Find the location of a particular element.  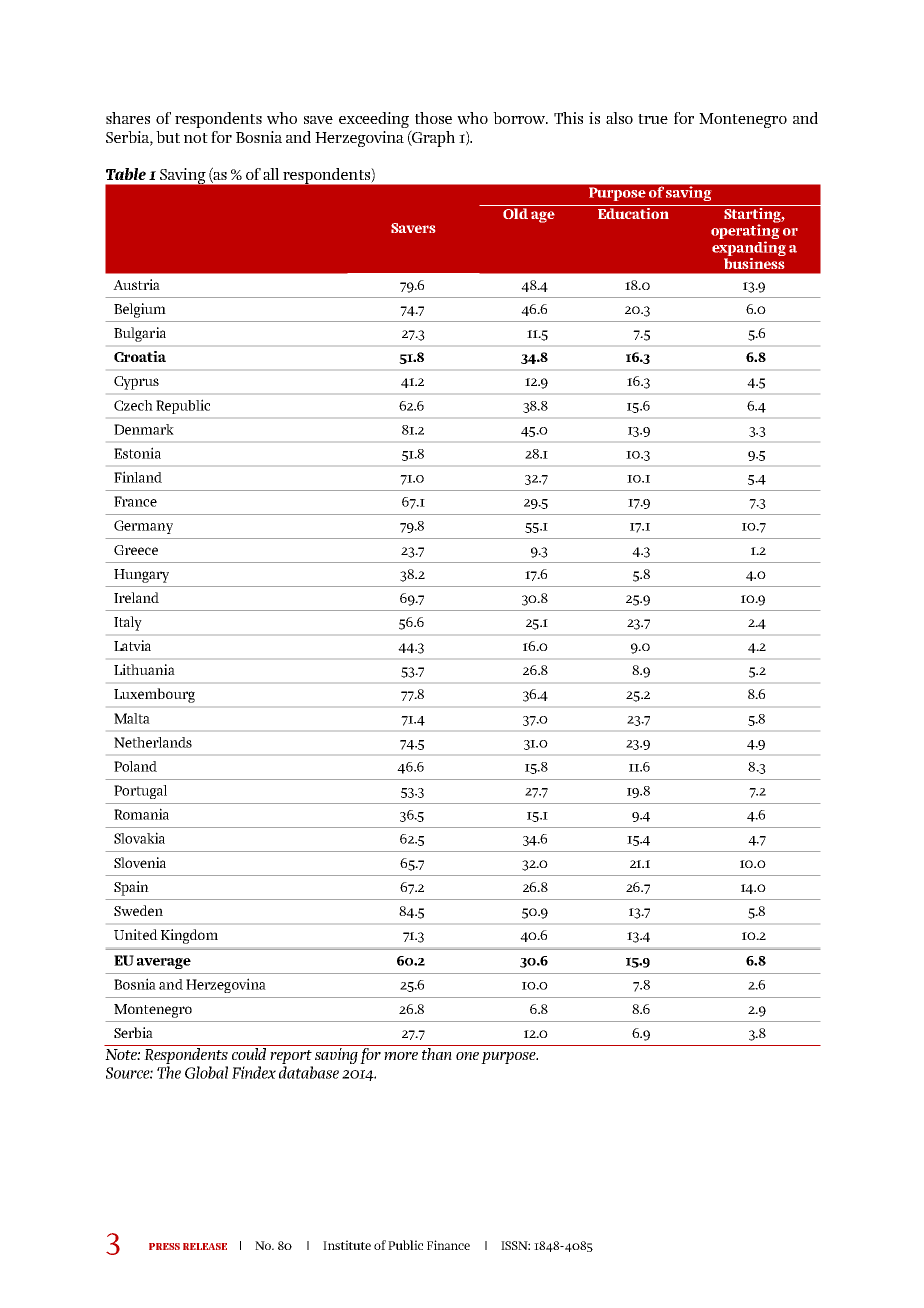

Finance is located at coordinates (448, 1245).
